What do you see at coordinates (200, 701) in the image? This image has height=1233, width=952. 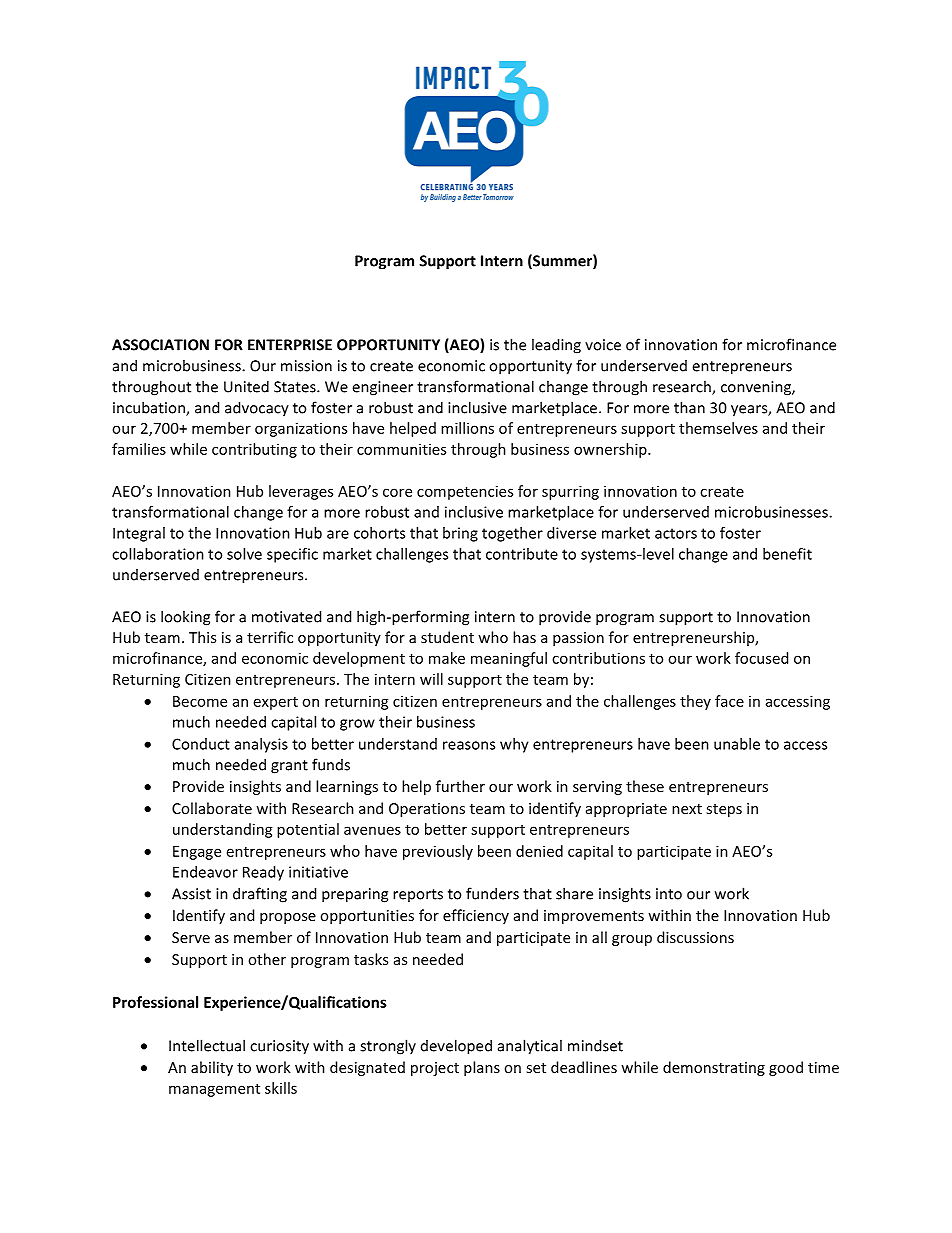 I see `Become` at bounding box center [200, 701].
